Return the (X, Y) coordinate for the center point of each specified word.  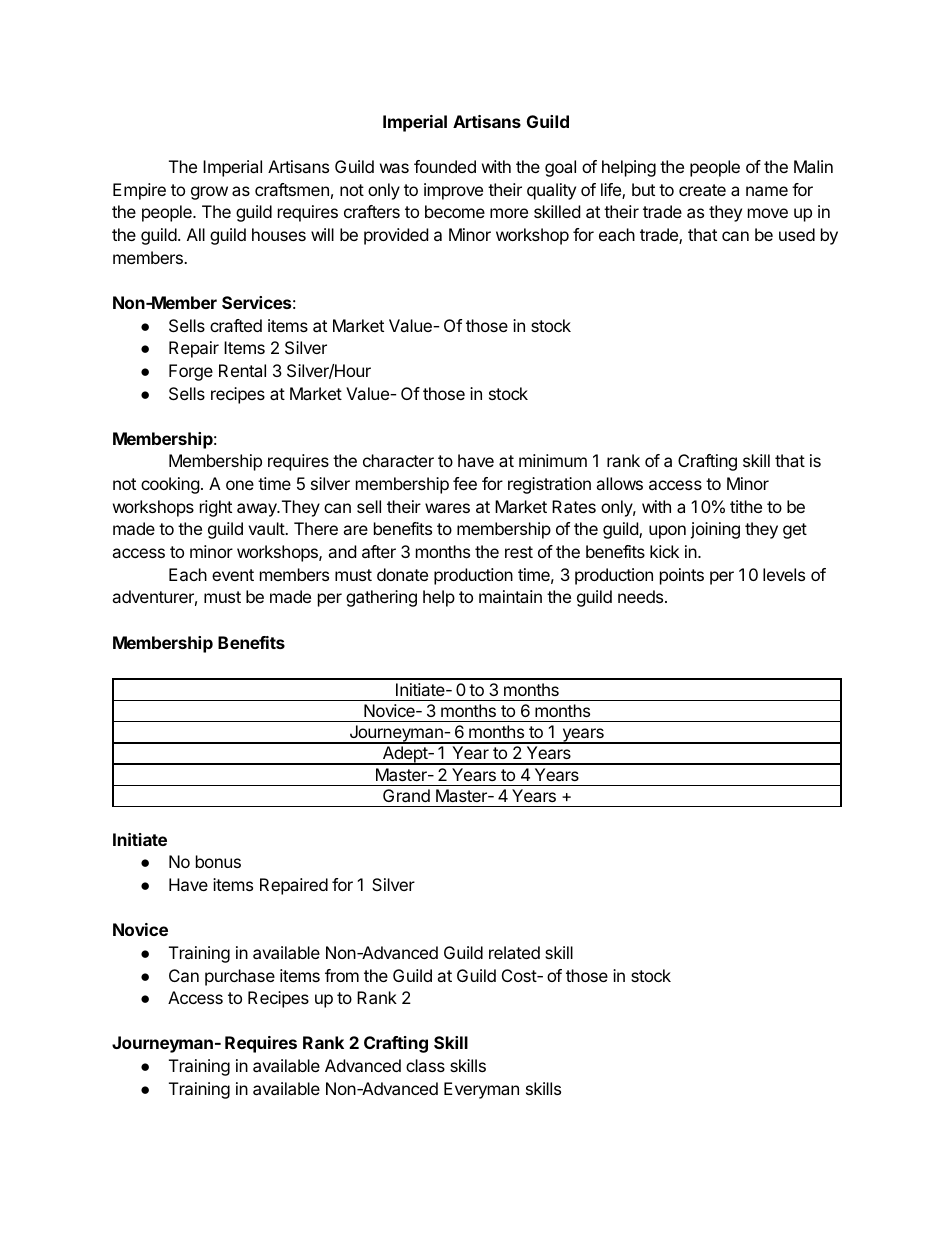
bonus (218, 861)
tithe (746, 506)
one (240, 485)
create (702, 190)
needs (642, 596)
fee (465, 483)
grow (209, 193)
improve (453, 191)
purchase (240, 977)
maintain (510, 596)
